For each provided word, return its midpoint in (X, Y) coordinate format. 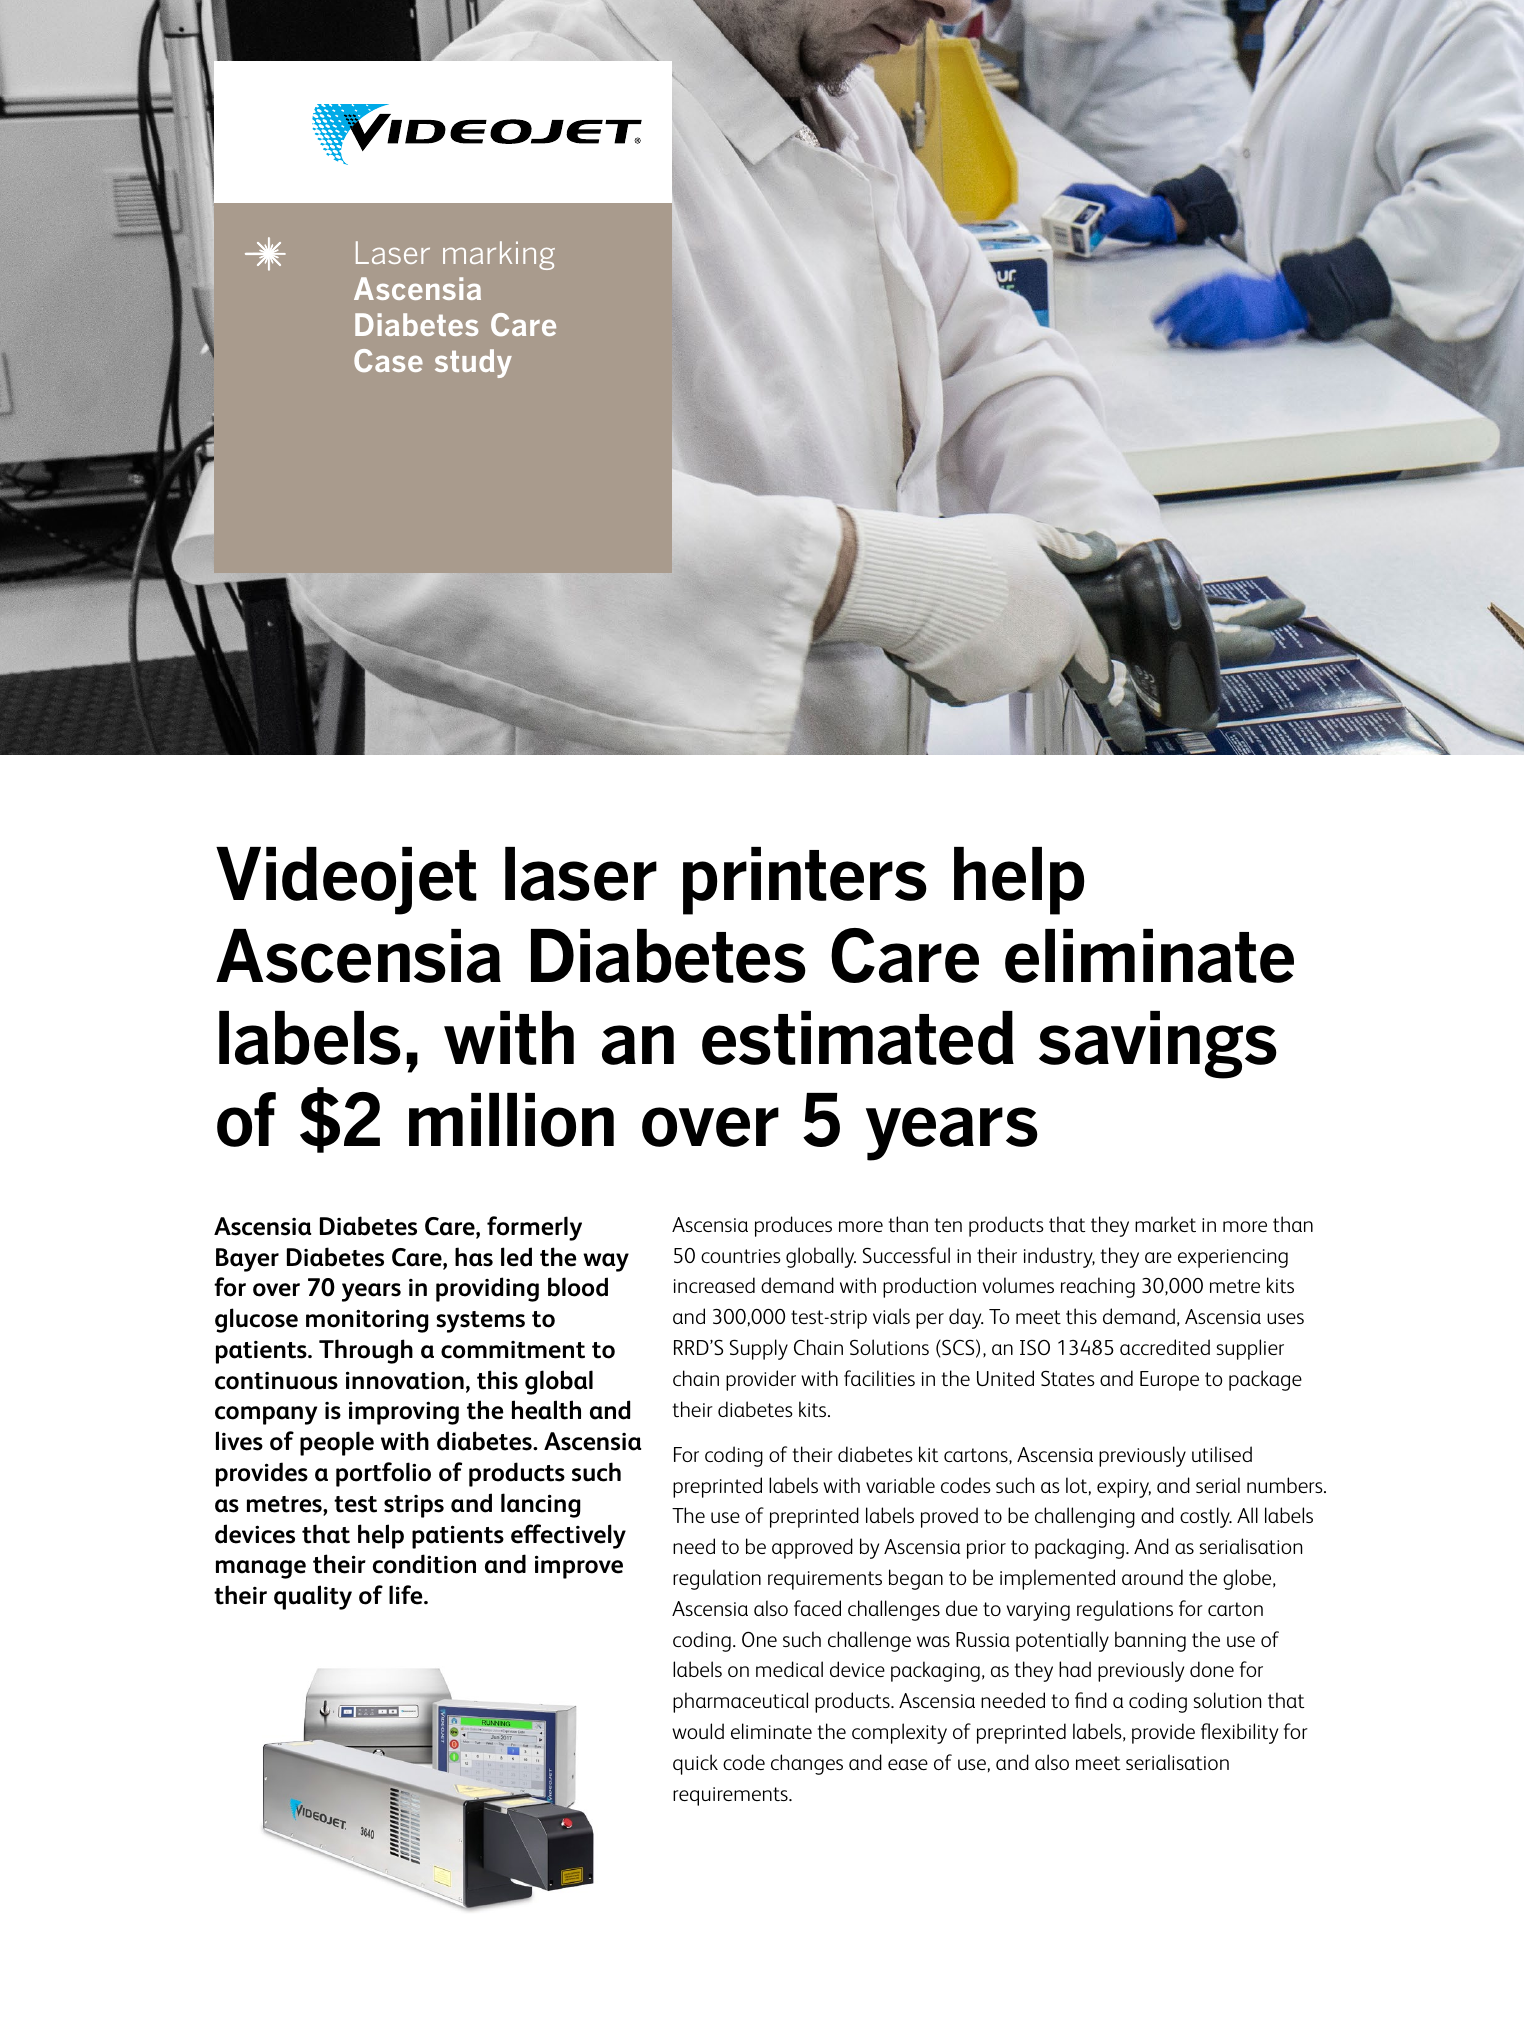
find (1091, 1700)
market (1165, 1224)
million (511, 1120)
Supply (759, 1349)
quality (313, 1597)
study (473, 363)
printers (805, 881)
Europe (1169, 1381)
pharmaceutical (740, 1702)
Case (388, 360)
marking (499, 255)
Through (366, 1351)
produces (793, 1226)
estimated (858, 1038)
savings (1158, 1045)
